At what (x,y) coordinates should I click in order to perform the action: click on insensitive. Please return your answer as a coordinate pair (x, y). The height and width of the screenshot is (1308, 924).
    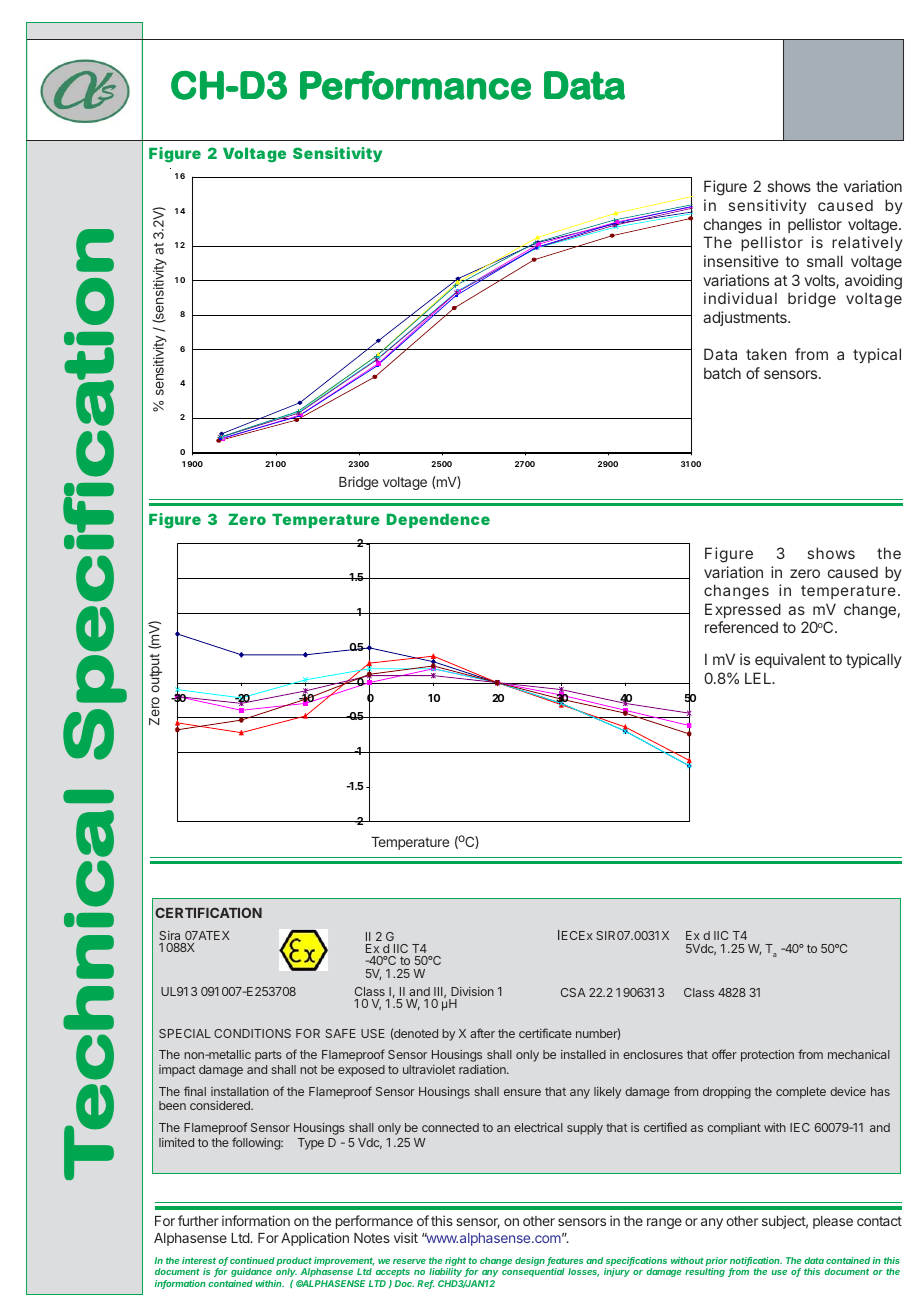
    Looking at the image, I should click on (741, 261).
